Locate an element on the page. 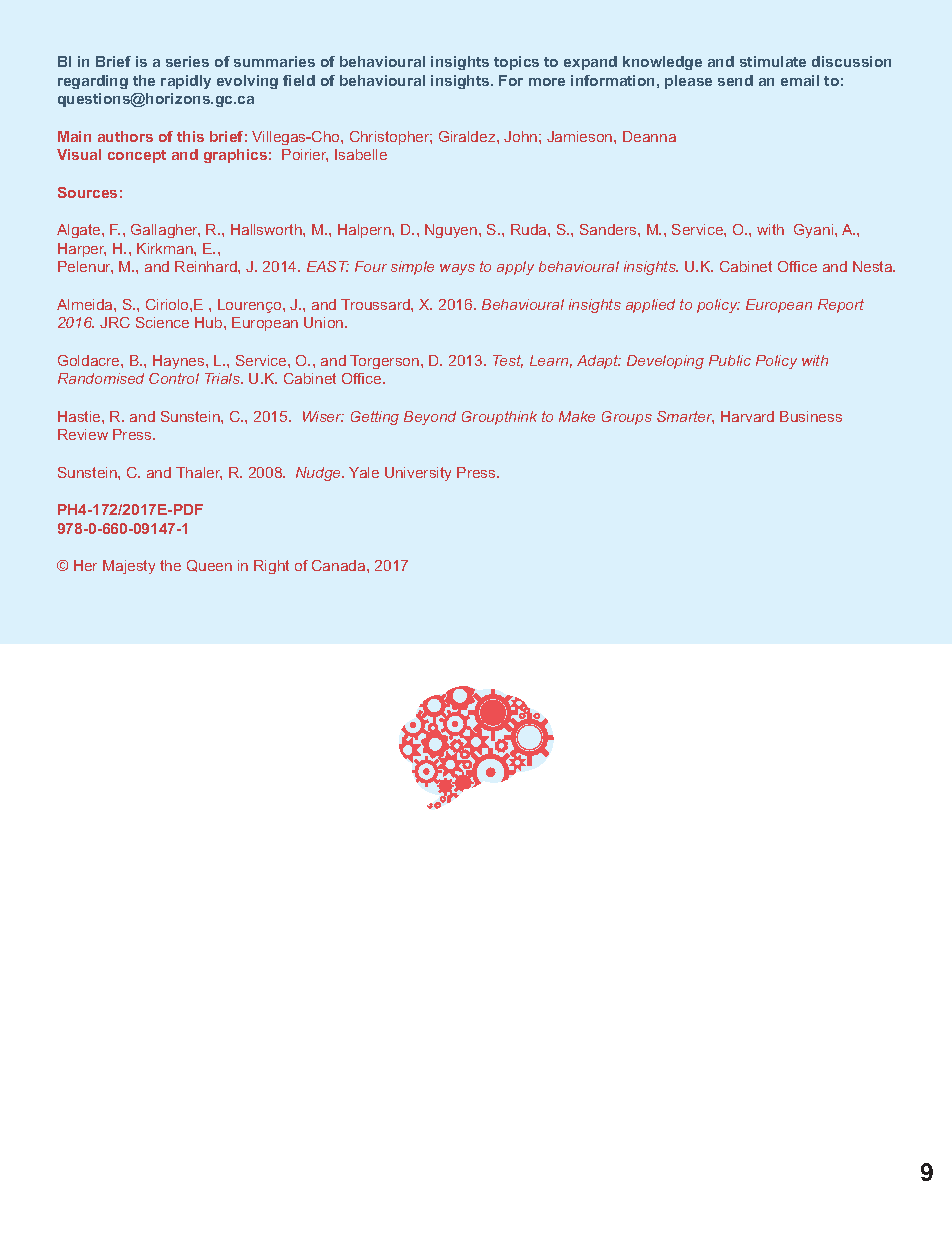  Canada is located at coordinates (340, 565).
